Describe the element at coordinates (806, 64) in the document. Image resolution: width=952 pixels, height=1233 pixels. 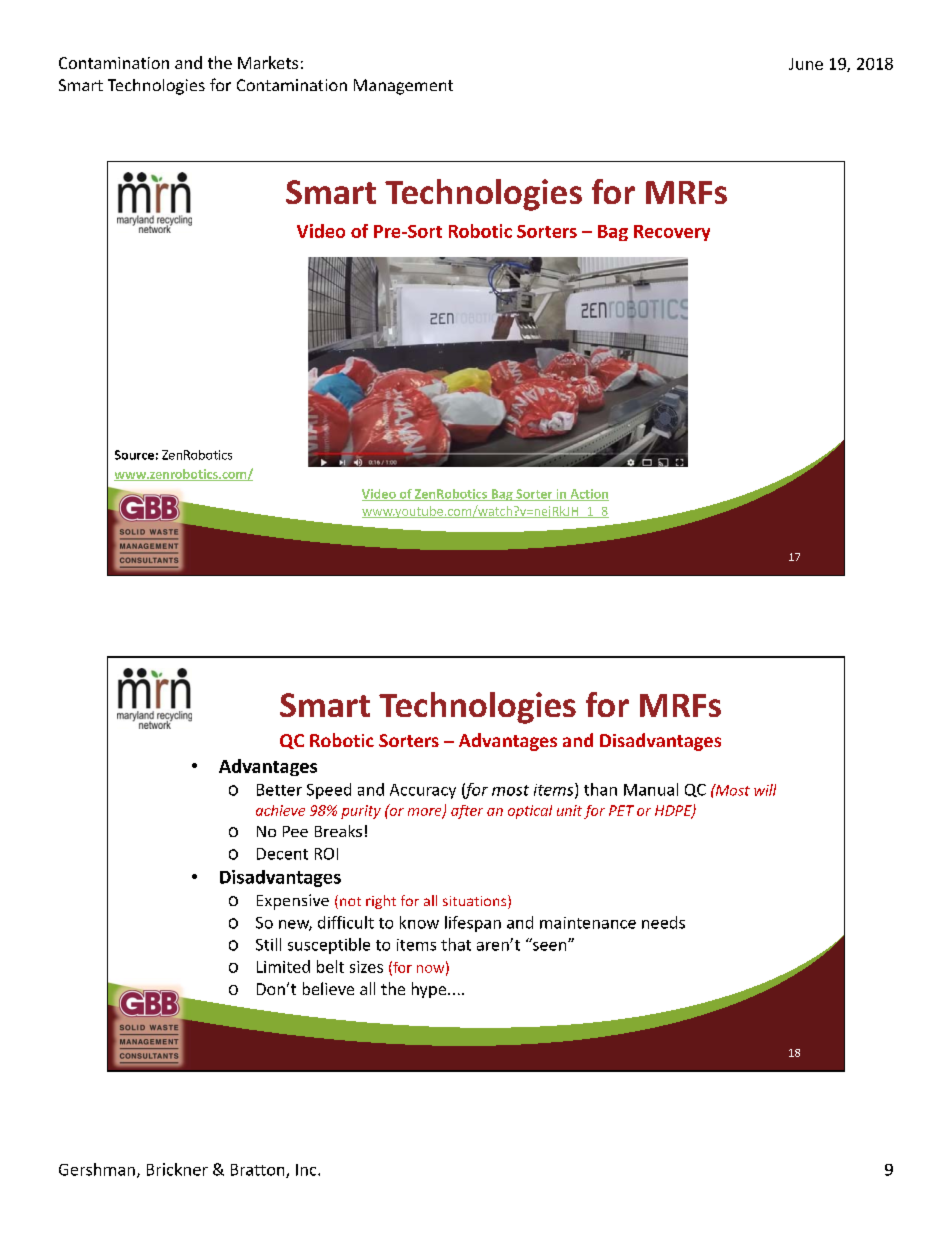
I see `June` at that location.
